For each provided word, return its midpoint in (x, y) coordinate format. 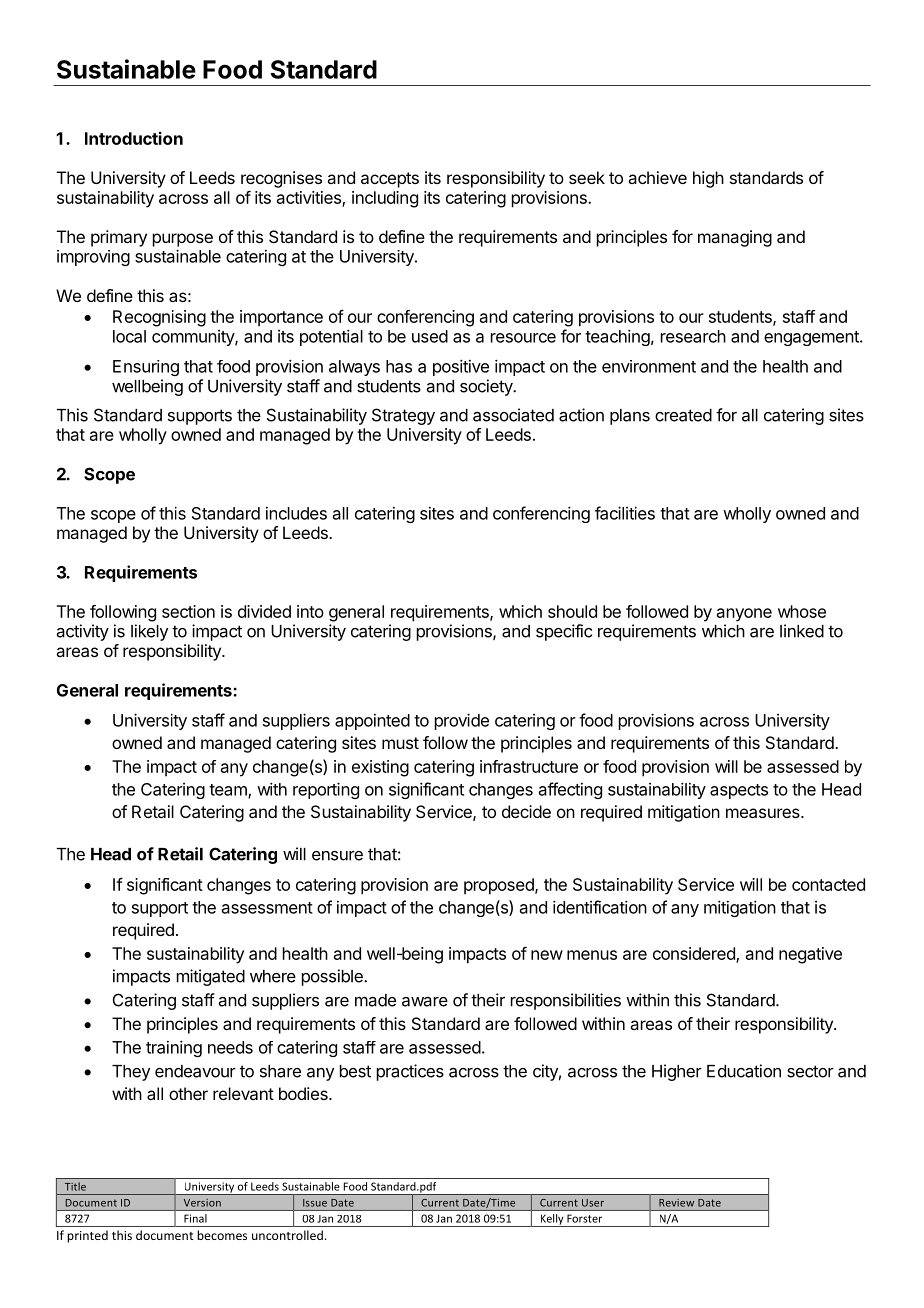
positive (461, 367)
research (693, 336)
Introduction (134, 138)
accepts (390, 180)
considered (695, 955)
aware (425, 1002)
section (188, 611)
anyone (744, 615)
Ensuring (146, 368)
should (572, 611)
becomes (222, 1235)
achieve (657, 177)
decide (526, 811)
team (229, 791)
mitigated (211, 977)
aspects (739, 791)
